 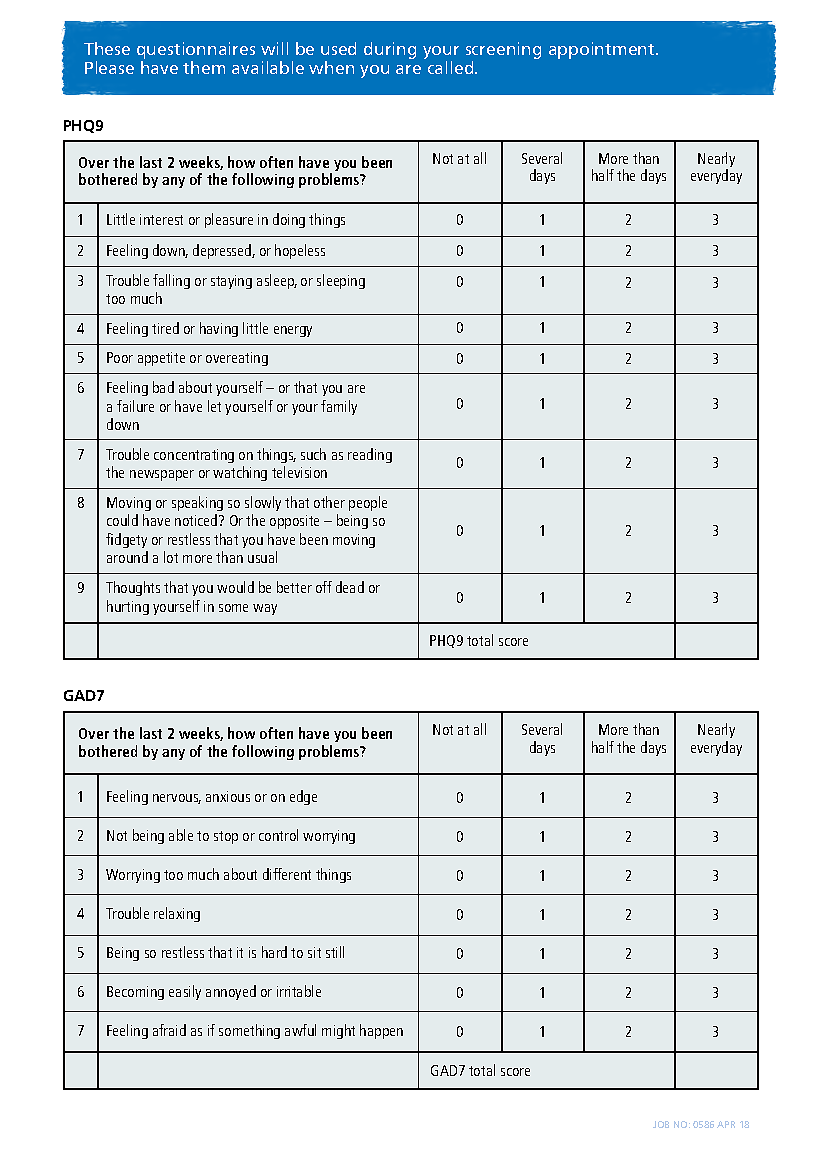 What do you see at coordinates (370, 455) in the document?
I see `reading` at bounding box center [370, 455].
